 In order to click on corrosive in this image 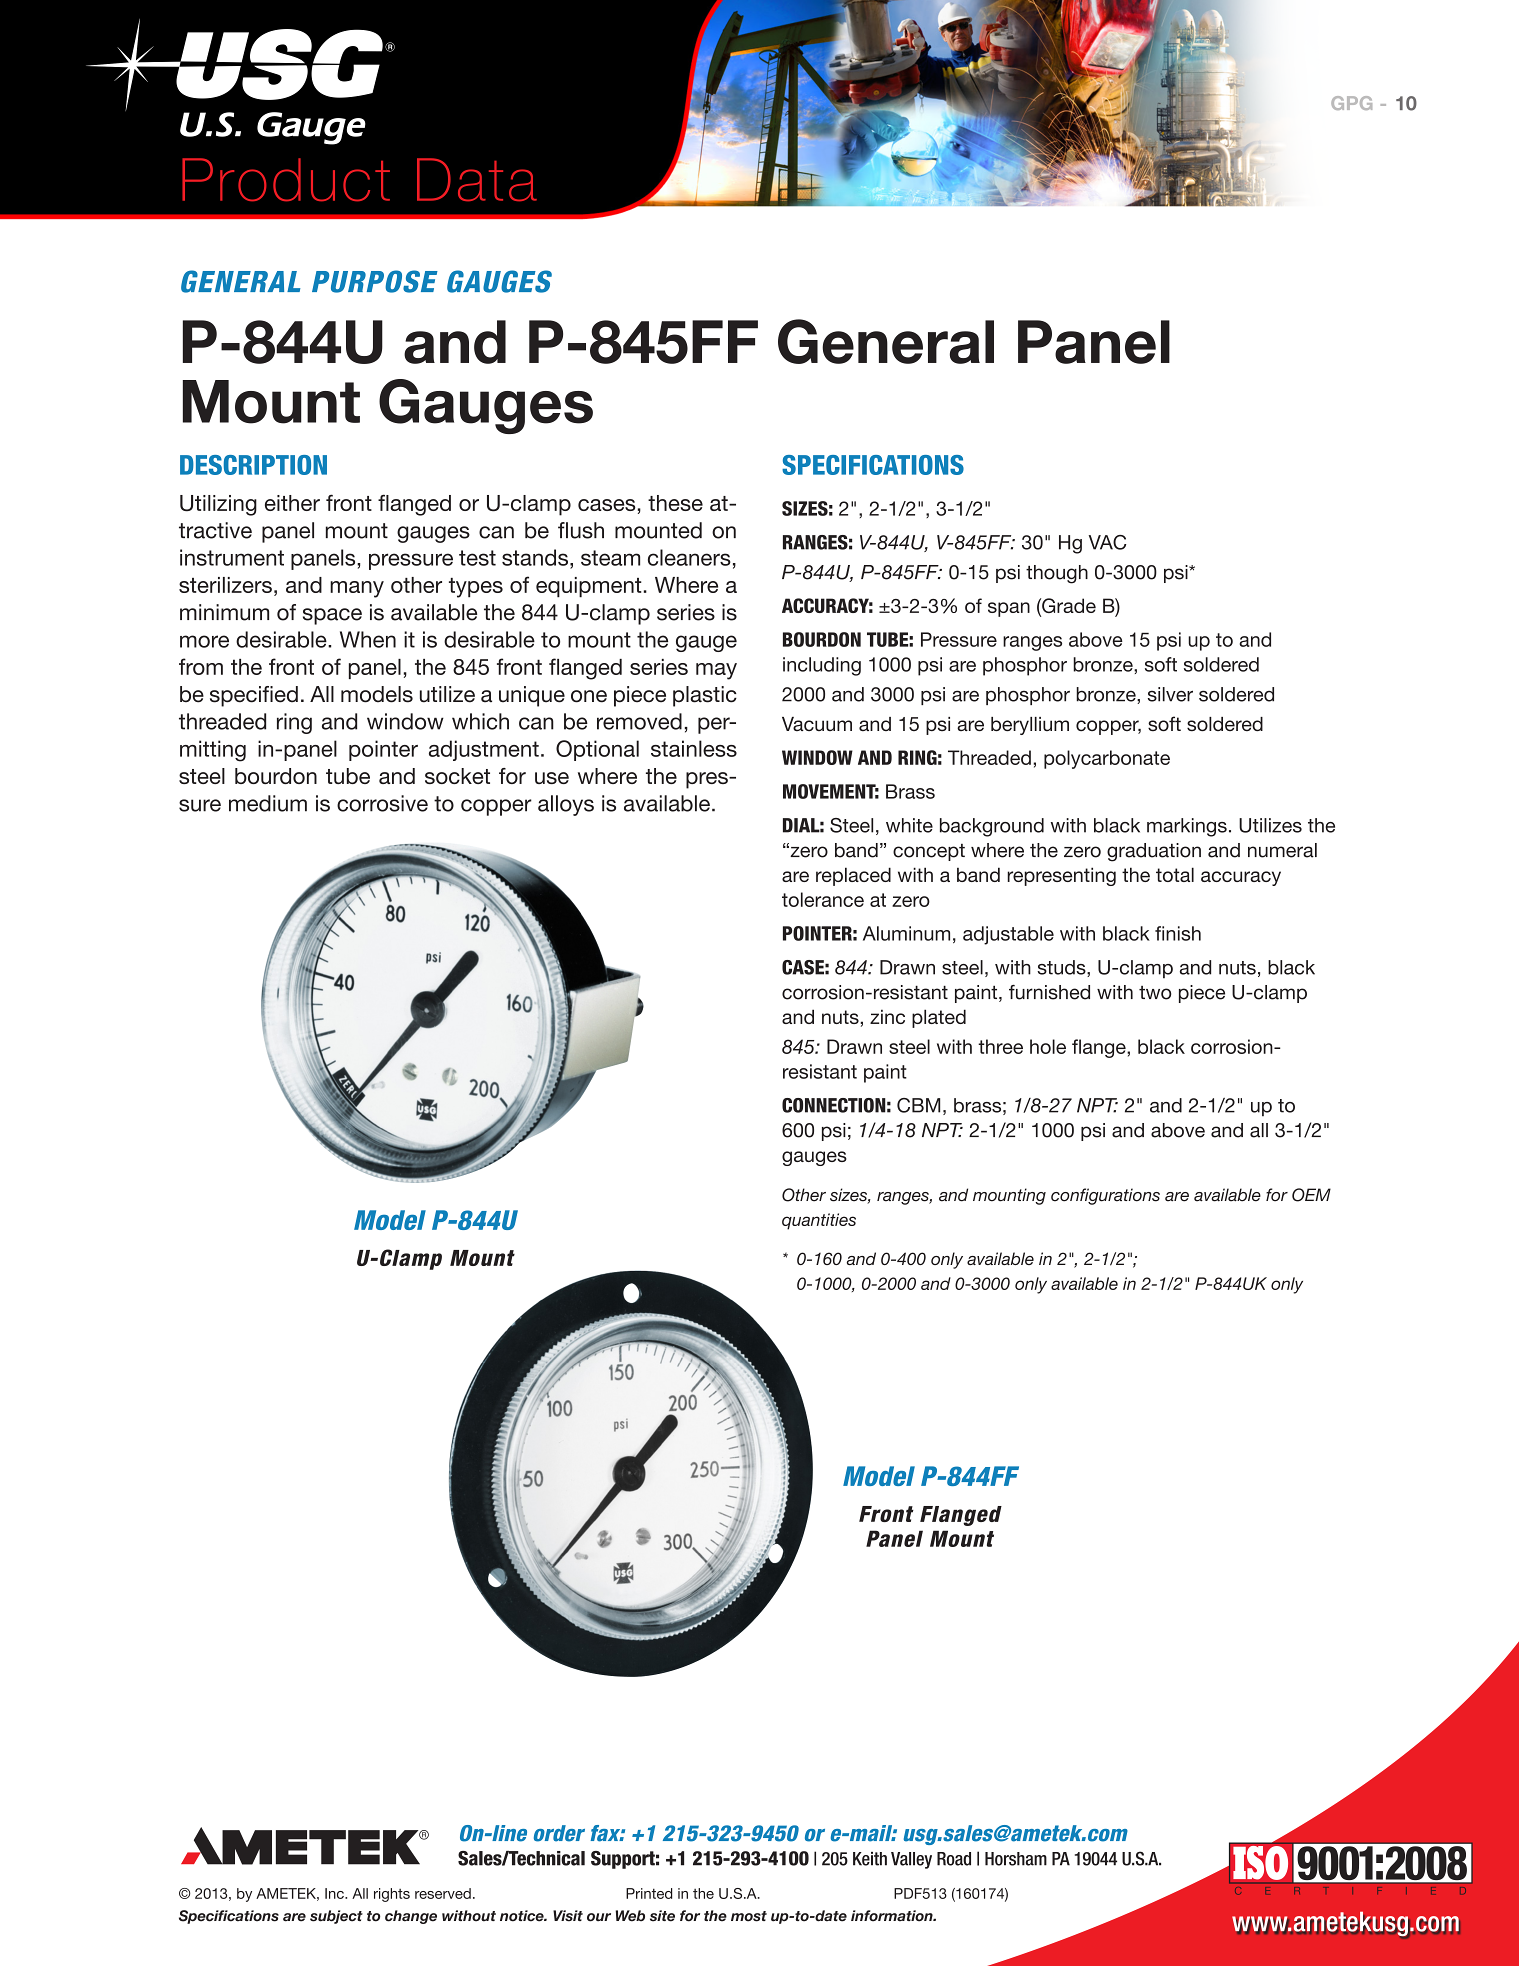, I will do `click(382, 803)`.
